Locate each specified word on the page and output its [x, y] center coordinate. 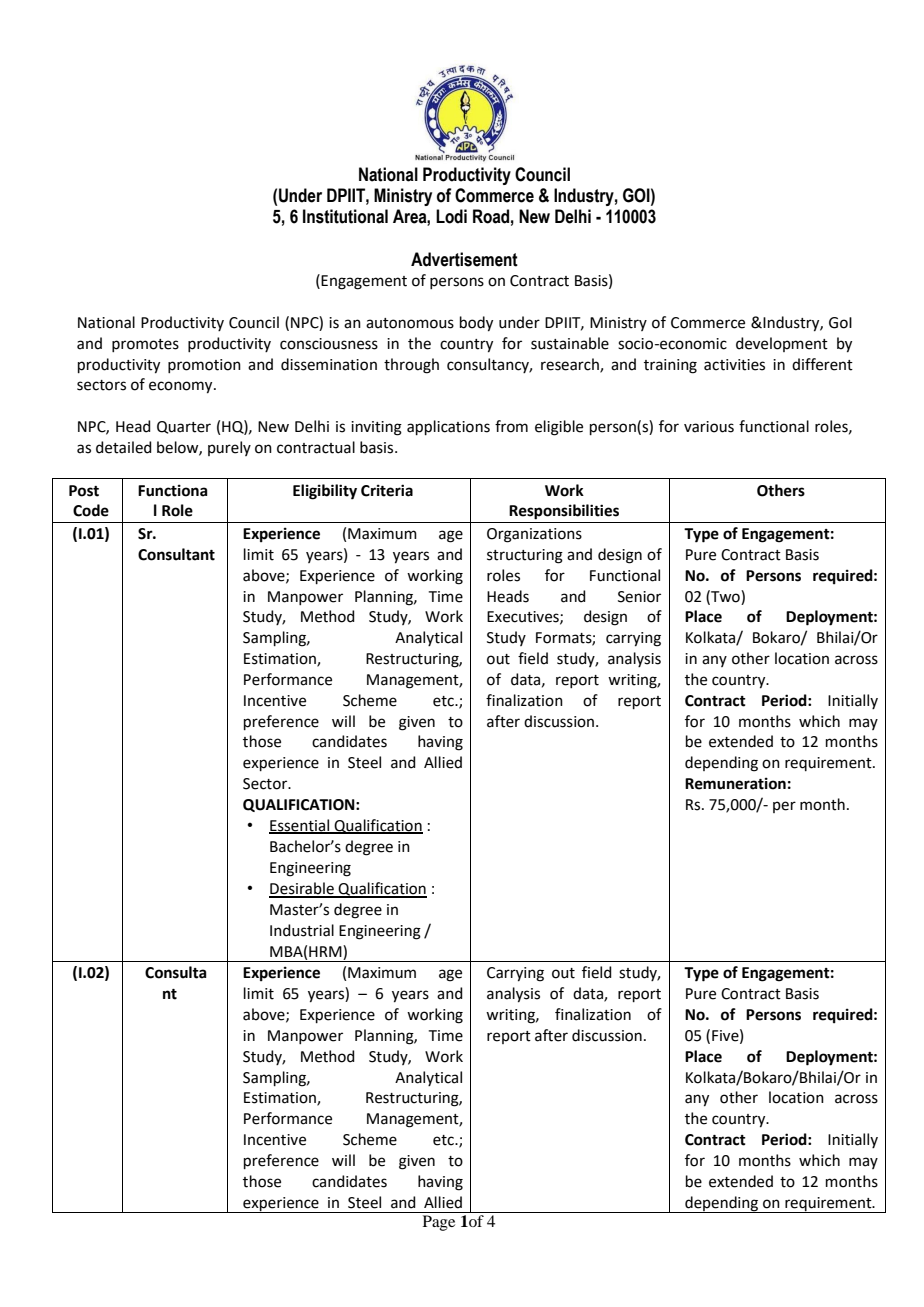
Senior [639, 597]
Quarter [184, 427]
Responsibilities [564, 512]
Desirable [302, 889]
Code [91, 510]
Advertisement [464, 259]
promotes [145, 345]
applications [448, 427]
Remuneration [735, 783]
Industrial [302, 930]
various [709, 427]
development [782, 344]
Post [84, 491]
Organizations [534, 535]
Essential [300, 826]
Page [439, 1223]
